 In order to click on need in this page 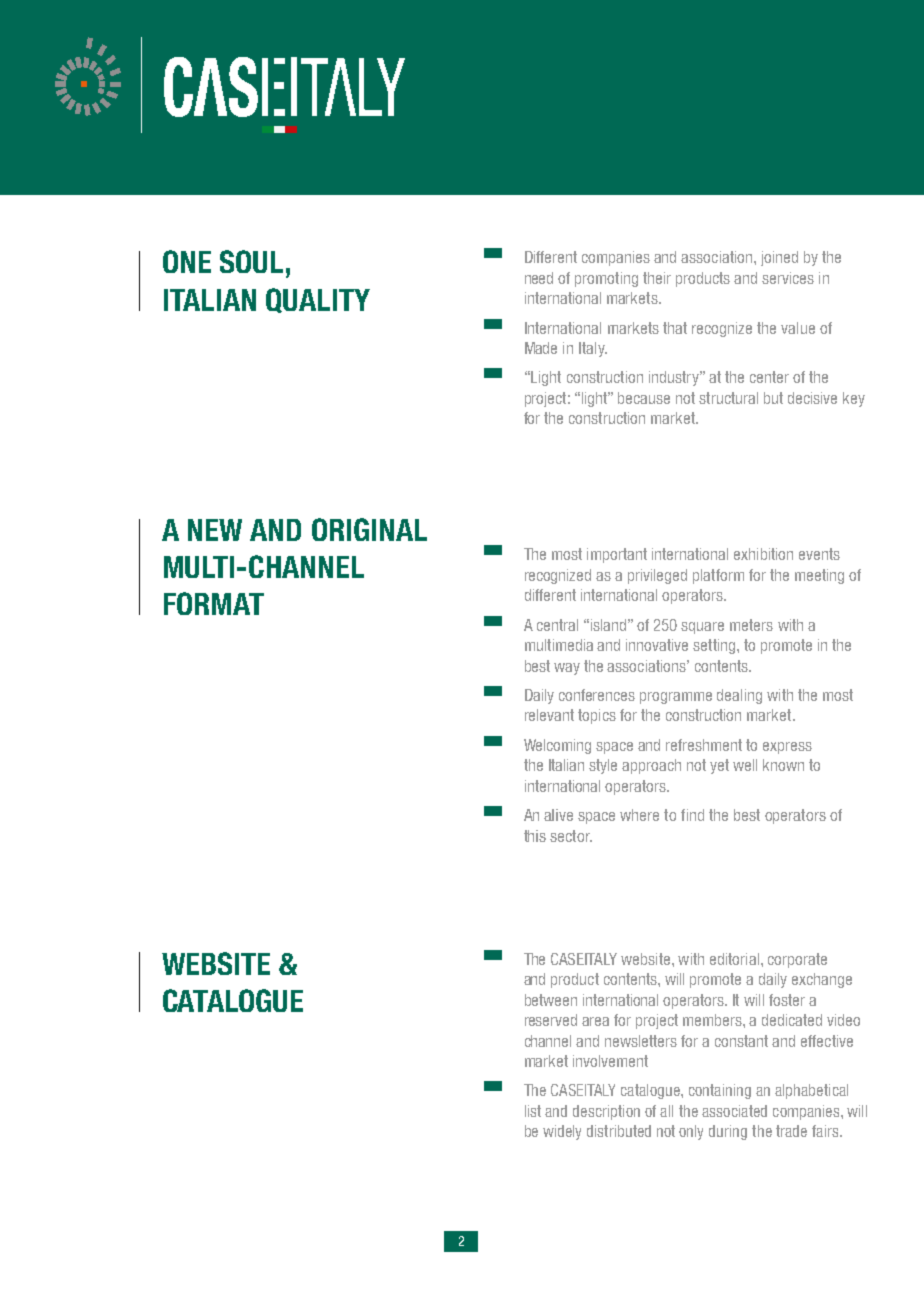, I will do `click(539, 278)`.
